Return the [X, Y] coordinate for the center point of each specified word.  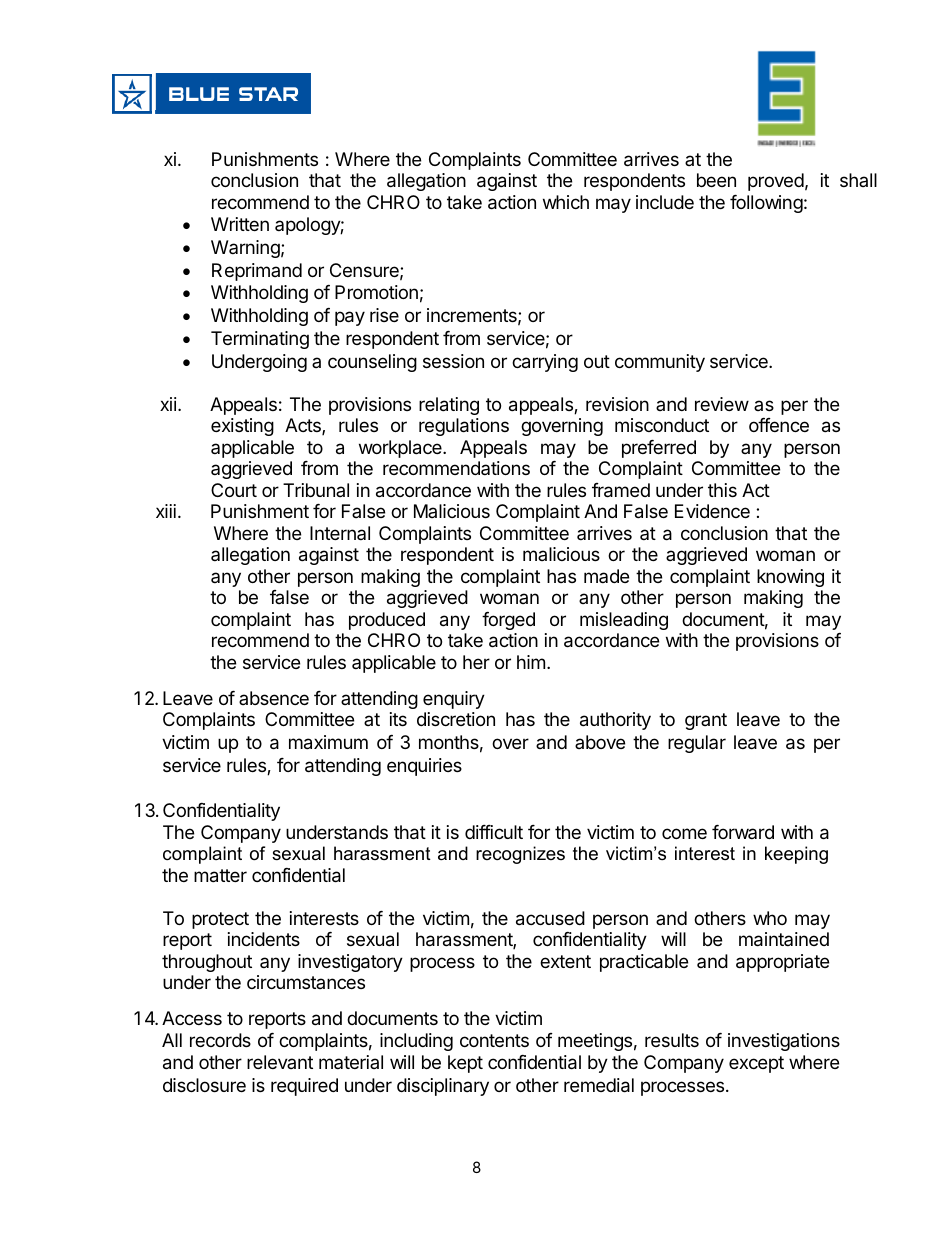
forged [508, 621]
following [766, 204]
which [566, 202]
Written [240, 224]
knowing [790, 578]
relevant [280, 1062]
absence [274, 698]
